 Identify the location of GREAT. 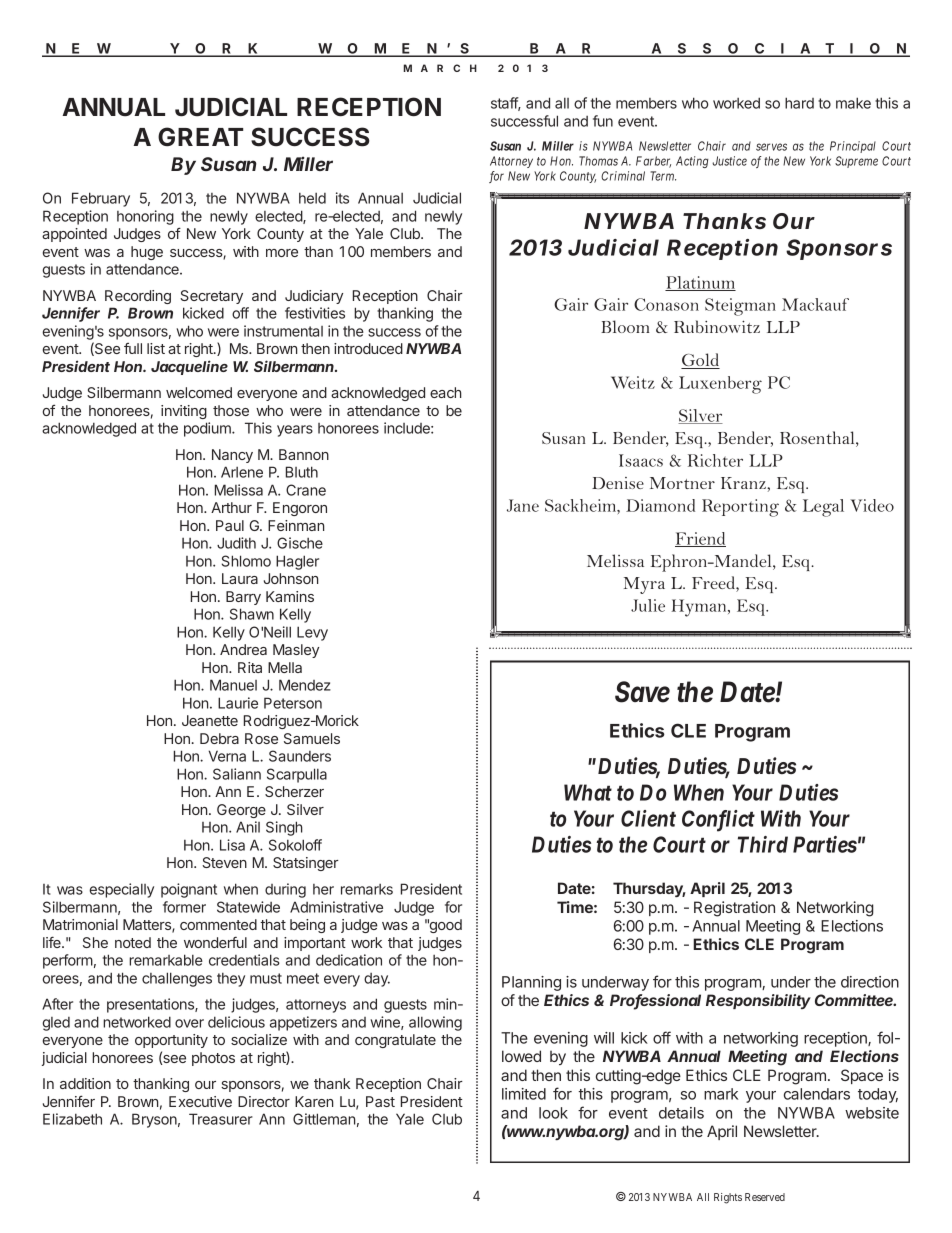
(200, 136).
